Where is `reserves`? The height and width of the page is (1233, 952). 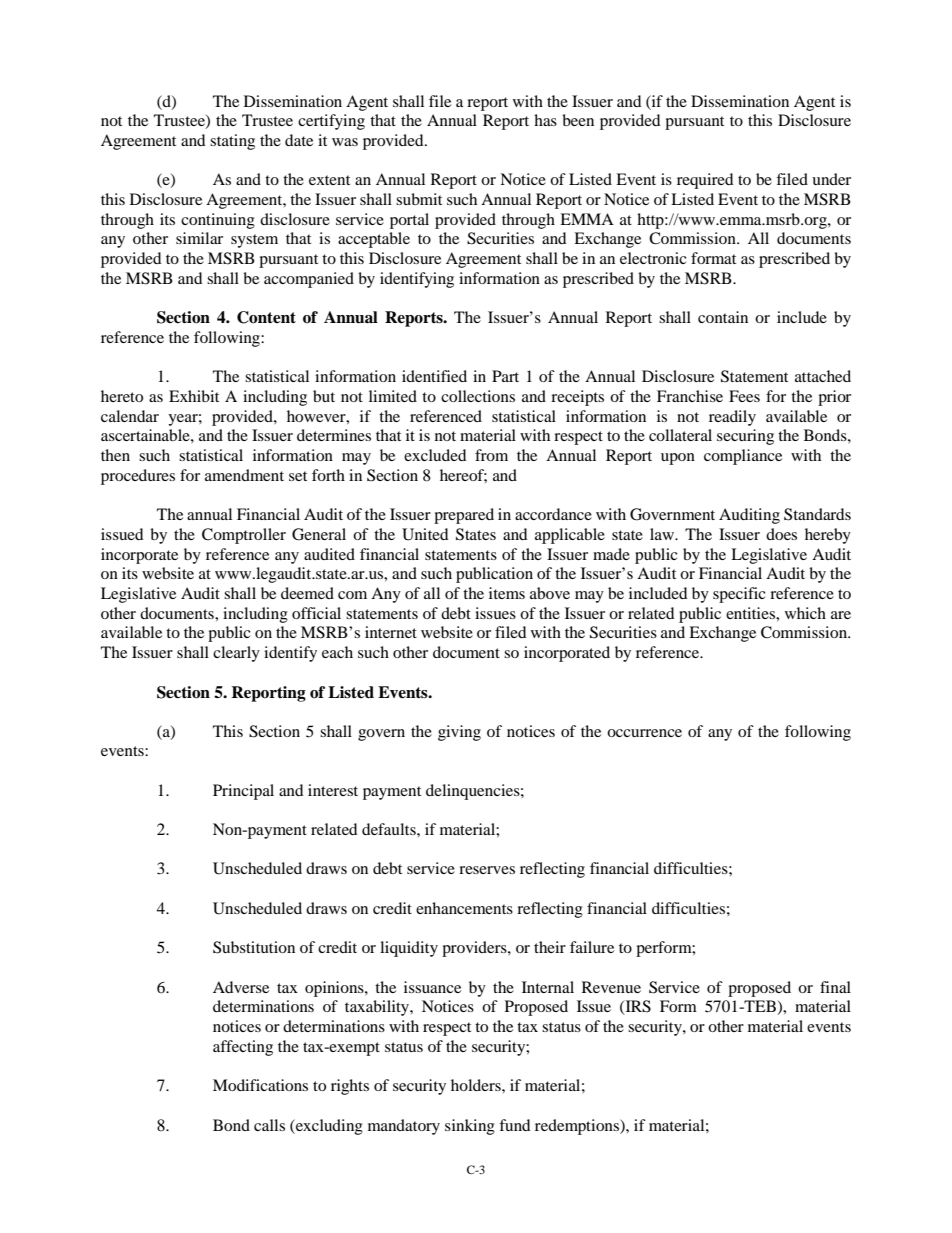 reserves is located at coordinates (487, 870).
